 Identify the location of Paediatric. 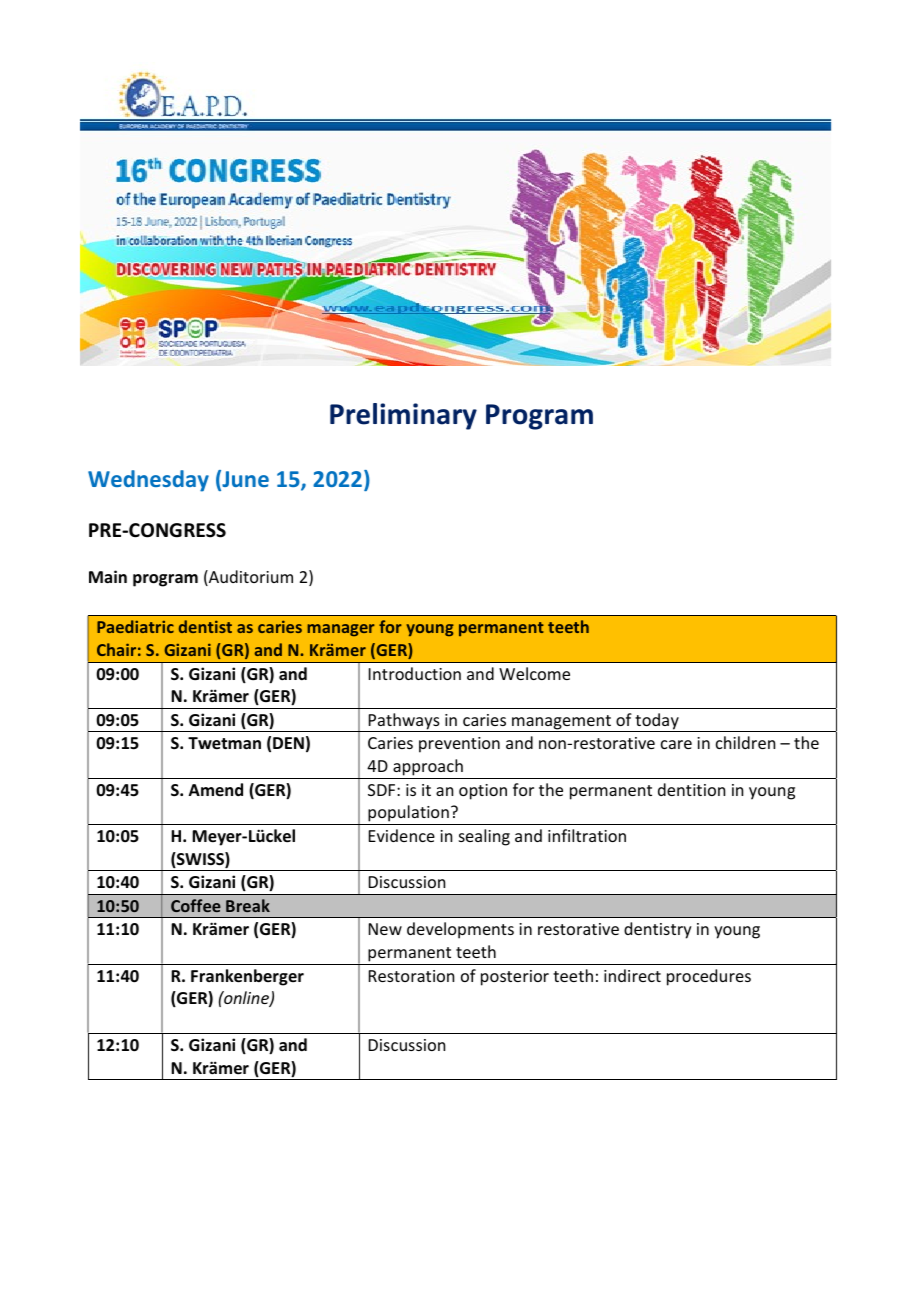
(135, 626).
